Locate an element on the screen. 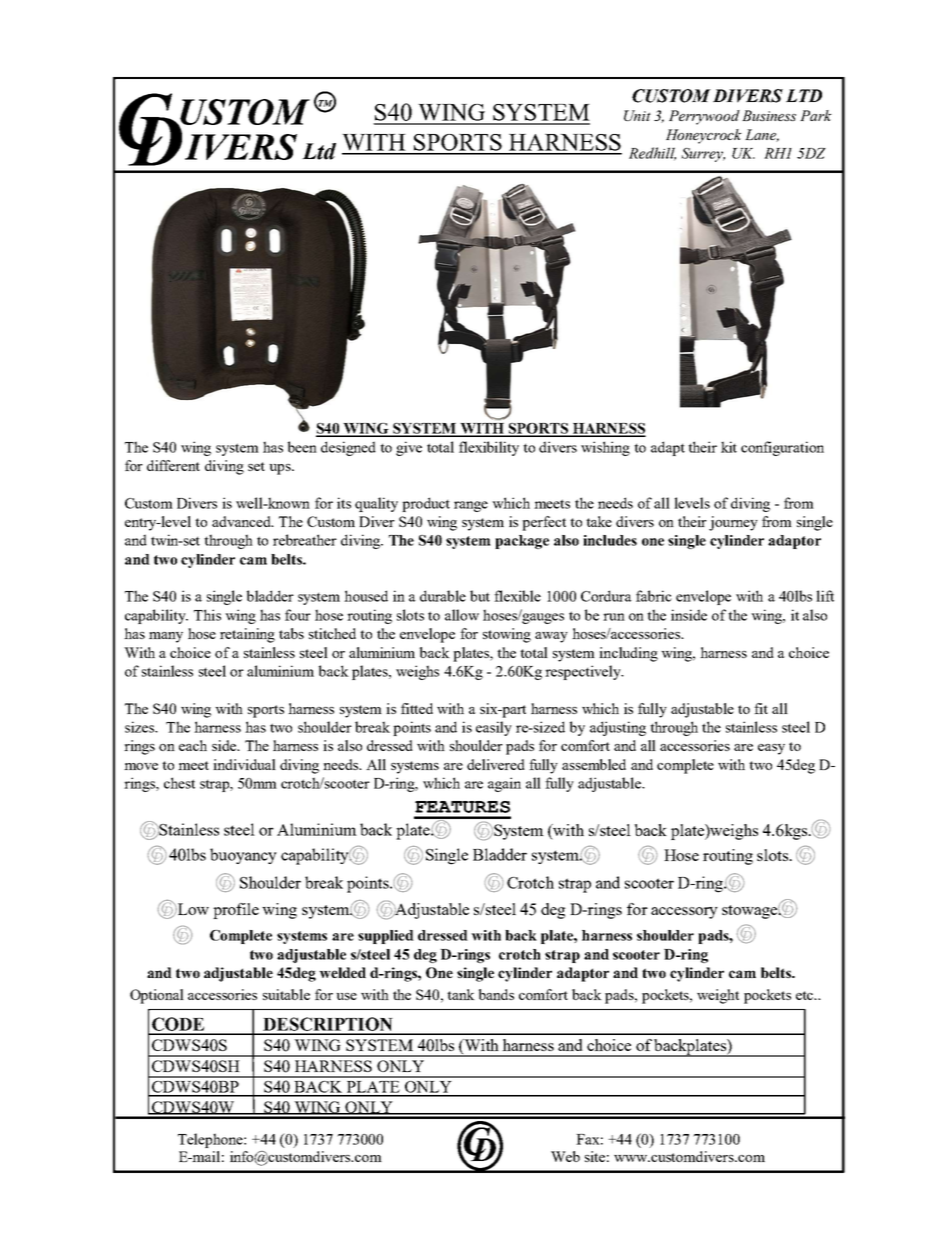 This screenshot has height=1233, width=952. been is located at coordinates (302, 447).
